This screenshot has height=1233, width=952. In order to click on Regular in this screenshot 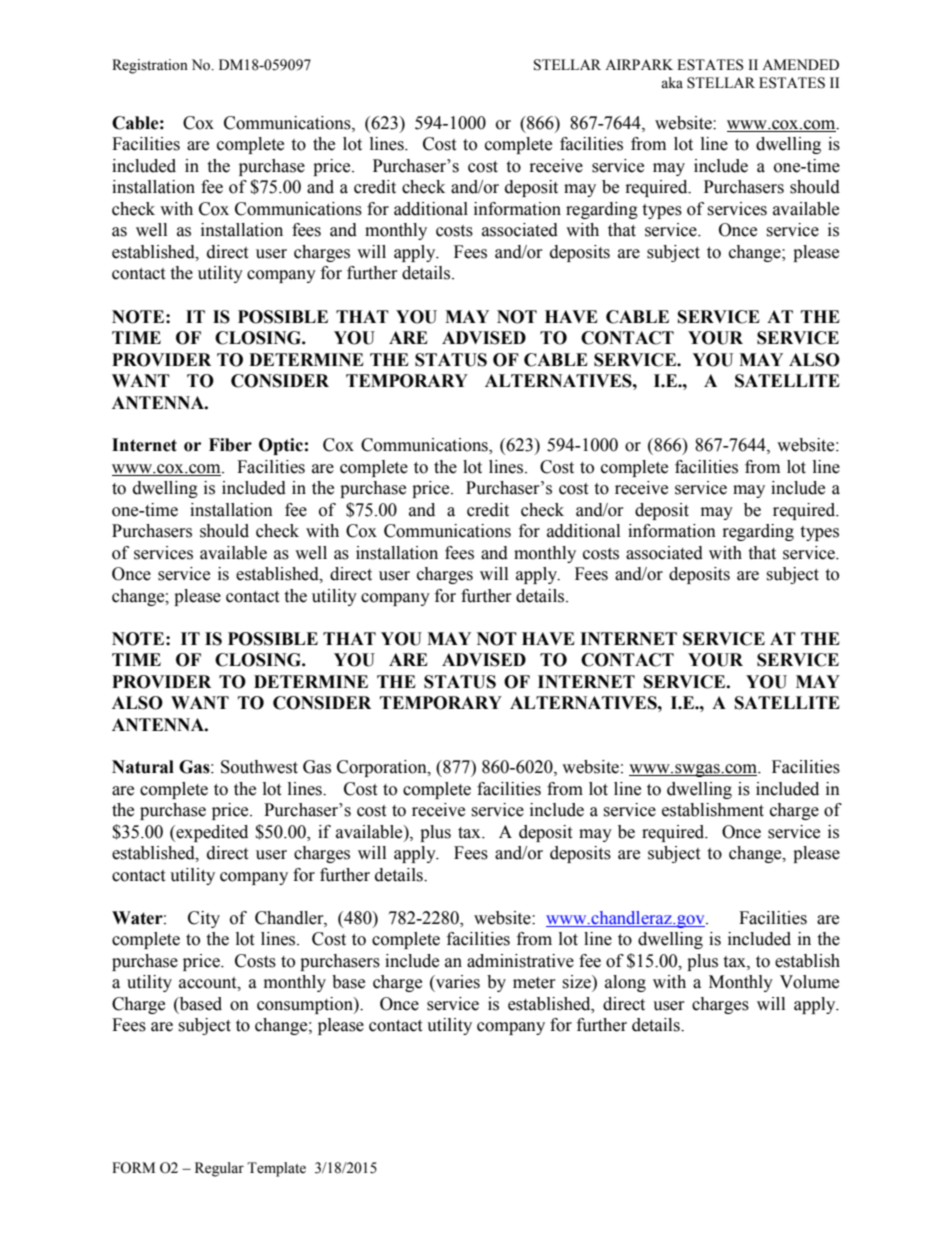, I will do `click(219, 1169)`.
